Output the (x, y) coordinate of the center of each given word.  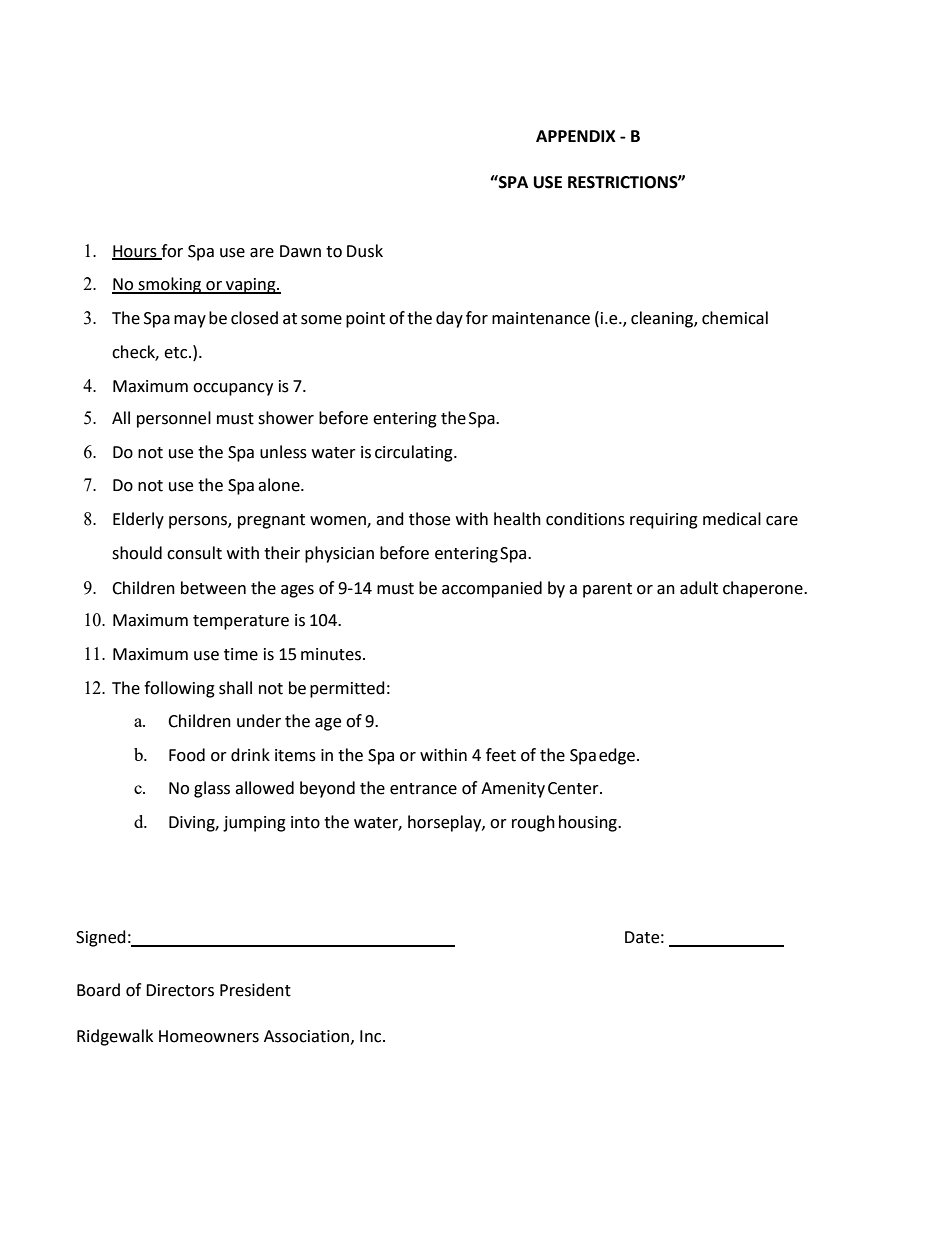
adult (699, 588)
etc (177, 353)
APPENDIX (576, 136)
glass (212, 789)
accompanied (492, 589)
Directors (180, 990)
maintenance (541, 318)
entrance (423, 789)
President (255, 990)
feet (501, 755)
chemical (735, 318)
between (213, 588)
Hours (135, 252)
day (449, 319)
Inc (372, 1036)
